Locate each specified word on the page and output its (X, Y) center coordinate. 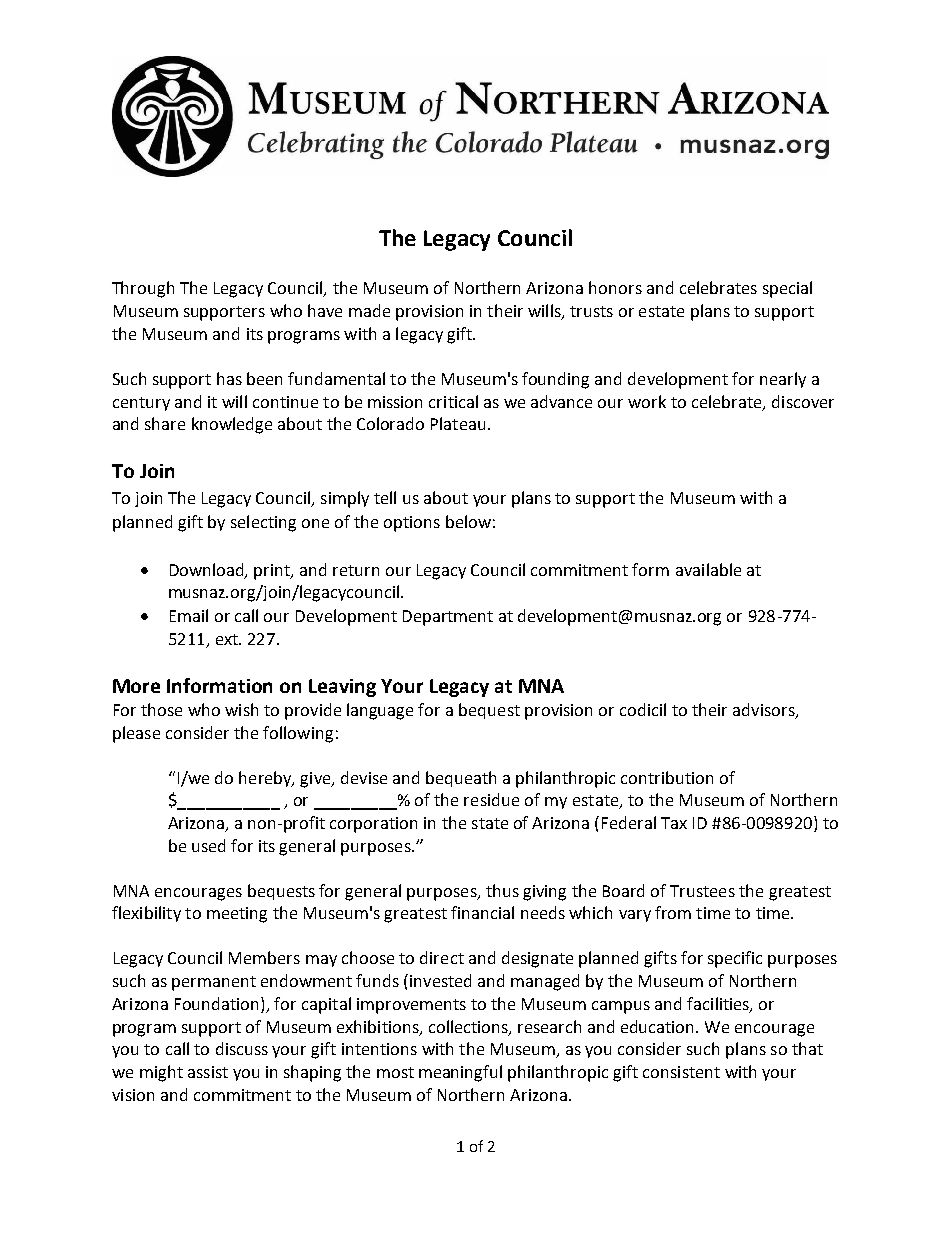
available (708, 569)
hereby (266, 779)
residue (491, 799)
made (369, 310)
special (787, 289)
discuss (242, 1048)
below (468, 521)
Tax (674, 823)
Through (143, 289)
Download (208, 570)
